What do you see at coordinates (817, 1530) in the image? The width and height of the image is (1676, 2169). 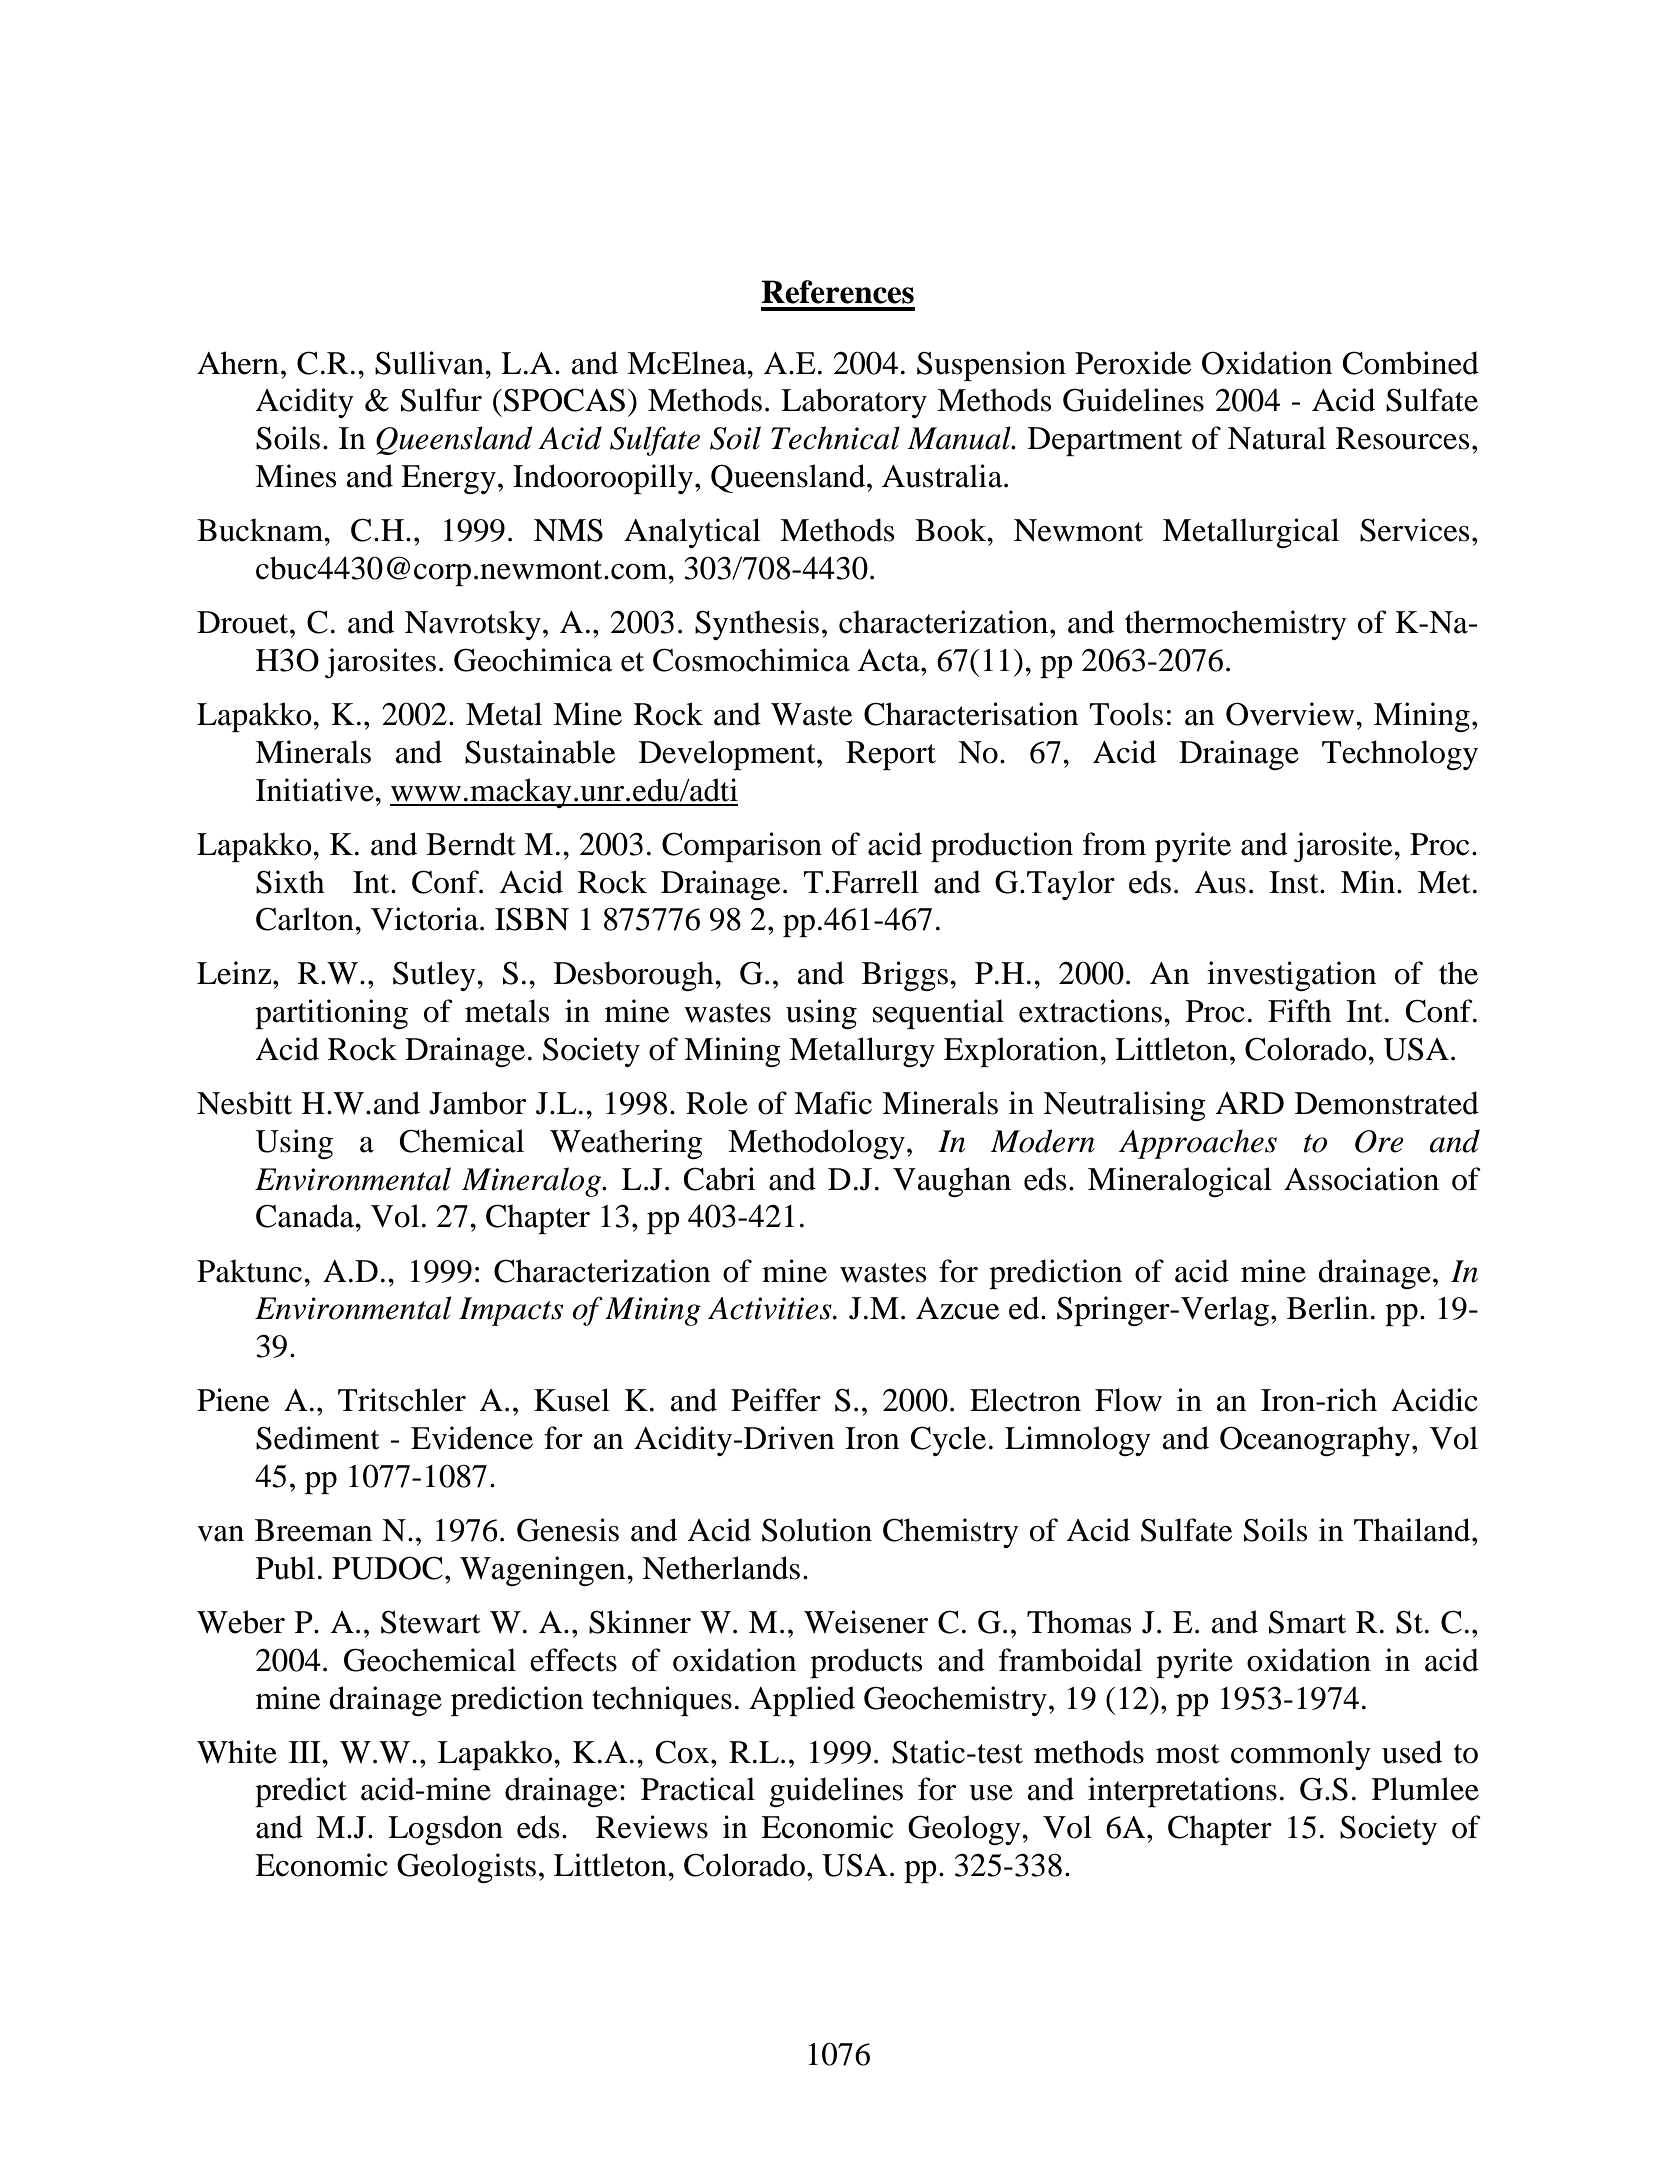 I see `Solution` at bounding box center [817, 1530].
